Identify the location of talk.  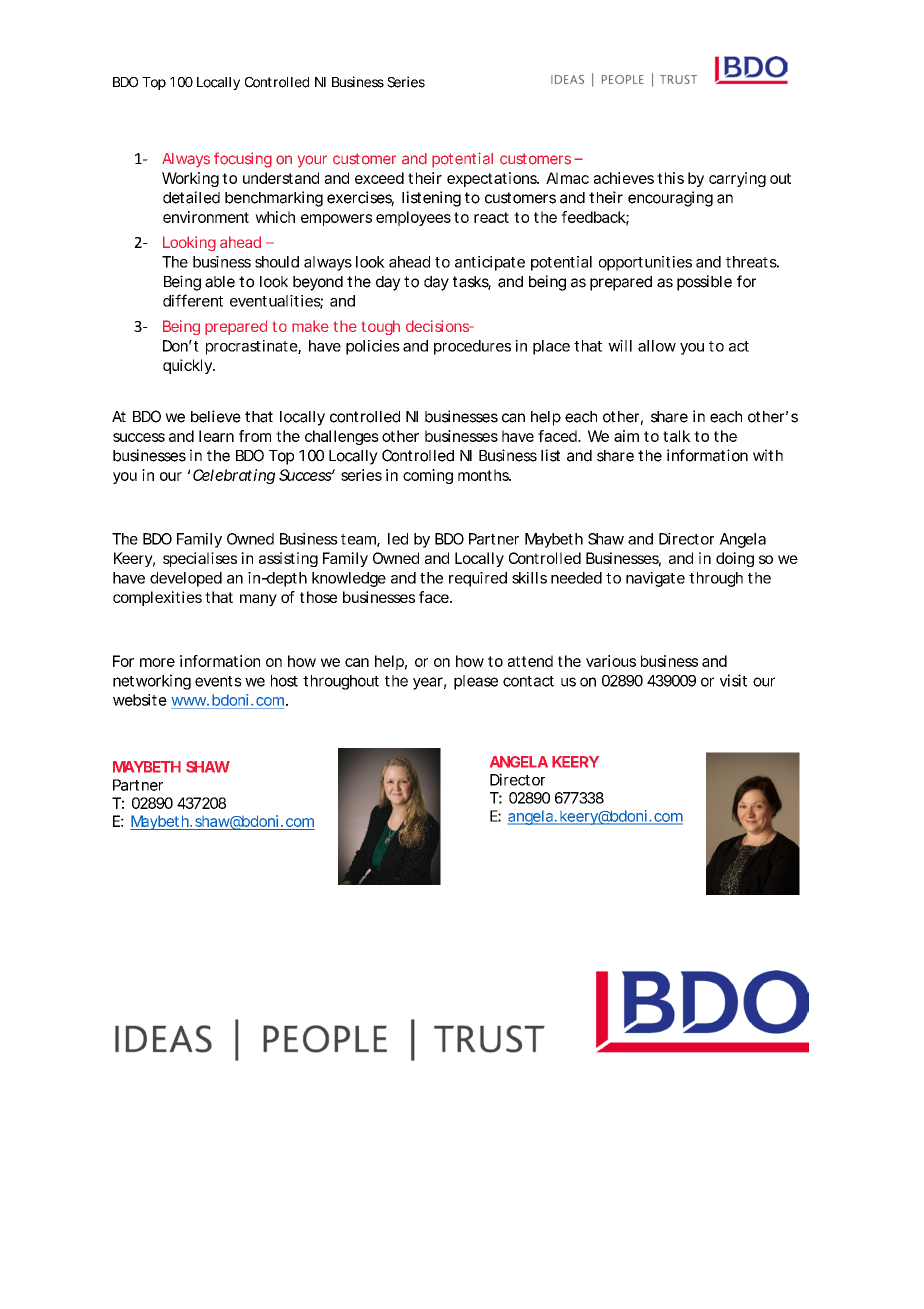
(677, 436).
